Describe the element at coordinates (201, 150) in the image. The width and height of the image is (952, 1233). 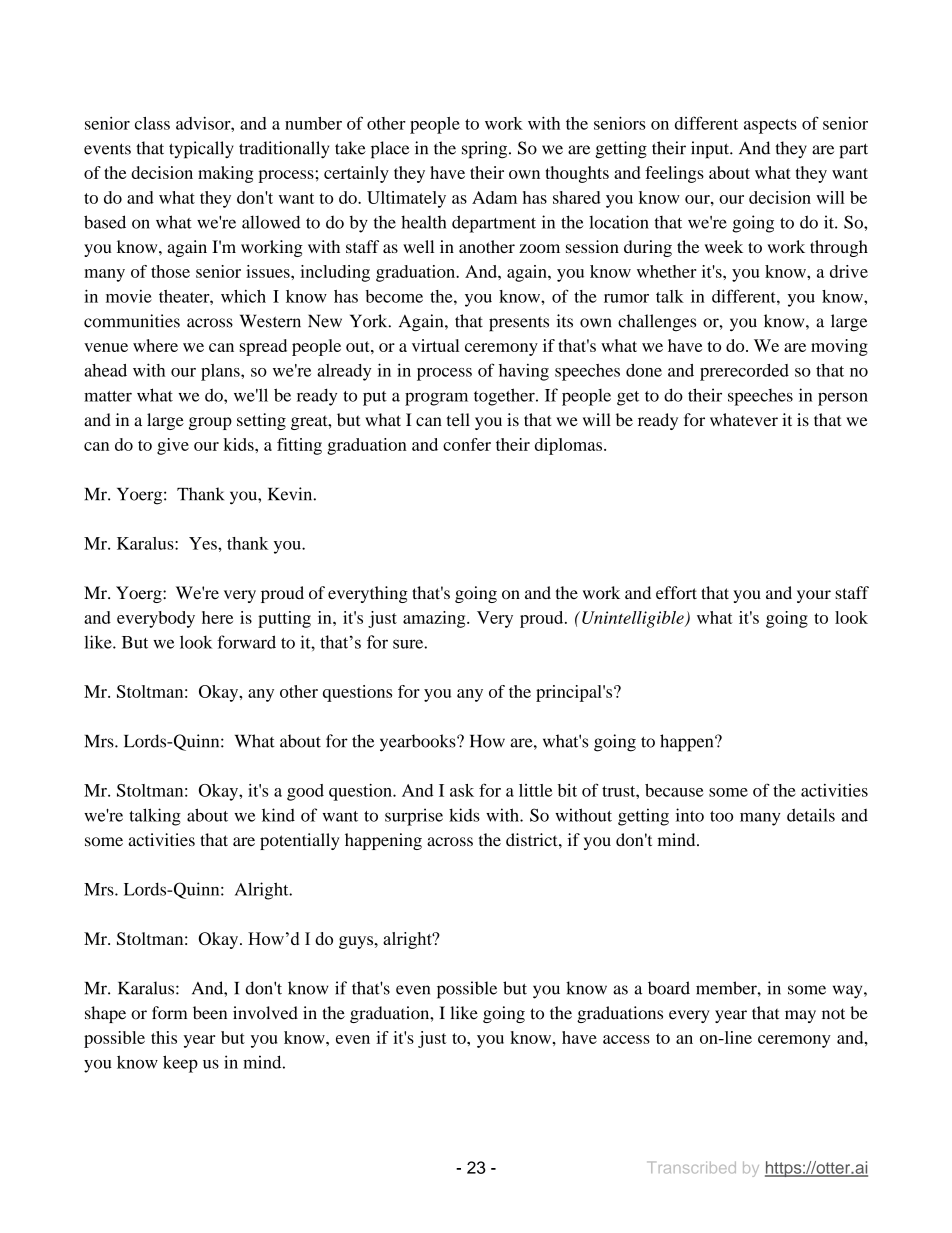
I see `typically` at that location.
